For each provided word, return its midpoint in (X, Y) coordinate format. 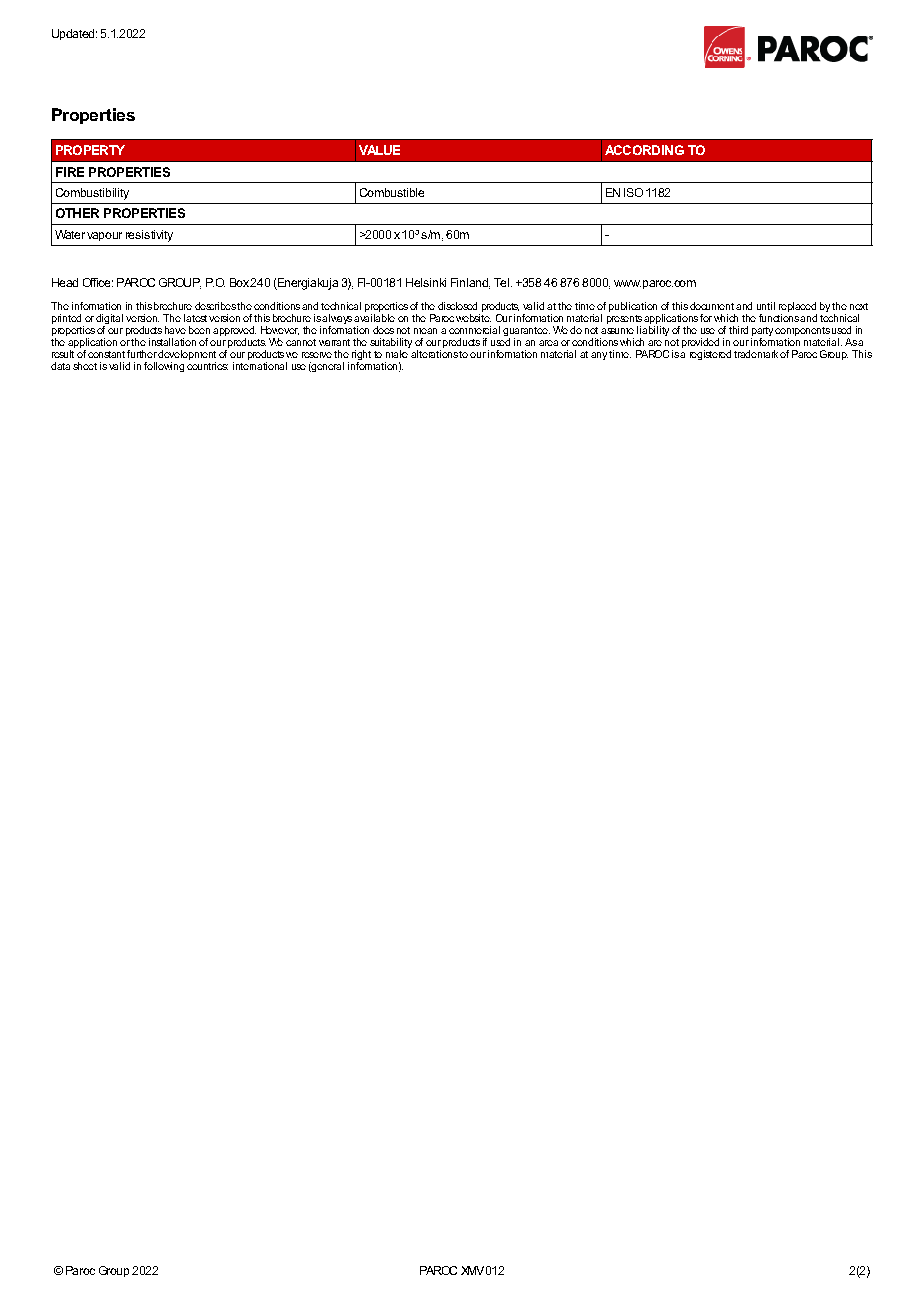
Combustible (392, 192)
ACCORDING (644, 150)
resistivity (149, 236)
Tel (501, 282)
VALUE (379, 150)
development (187, 356)
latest (195, 318)
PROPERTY (90, 150)
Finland (470, 283)
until (766, 306)
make (397, 354)
